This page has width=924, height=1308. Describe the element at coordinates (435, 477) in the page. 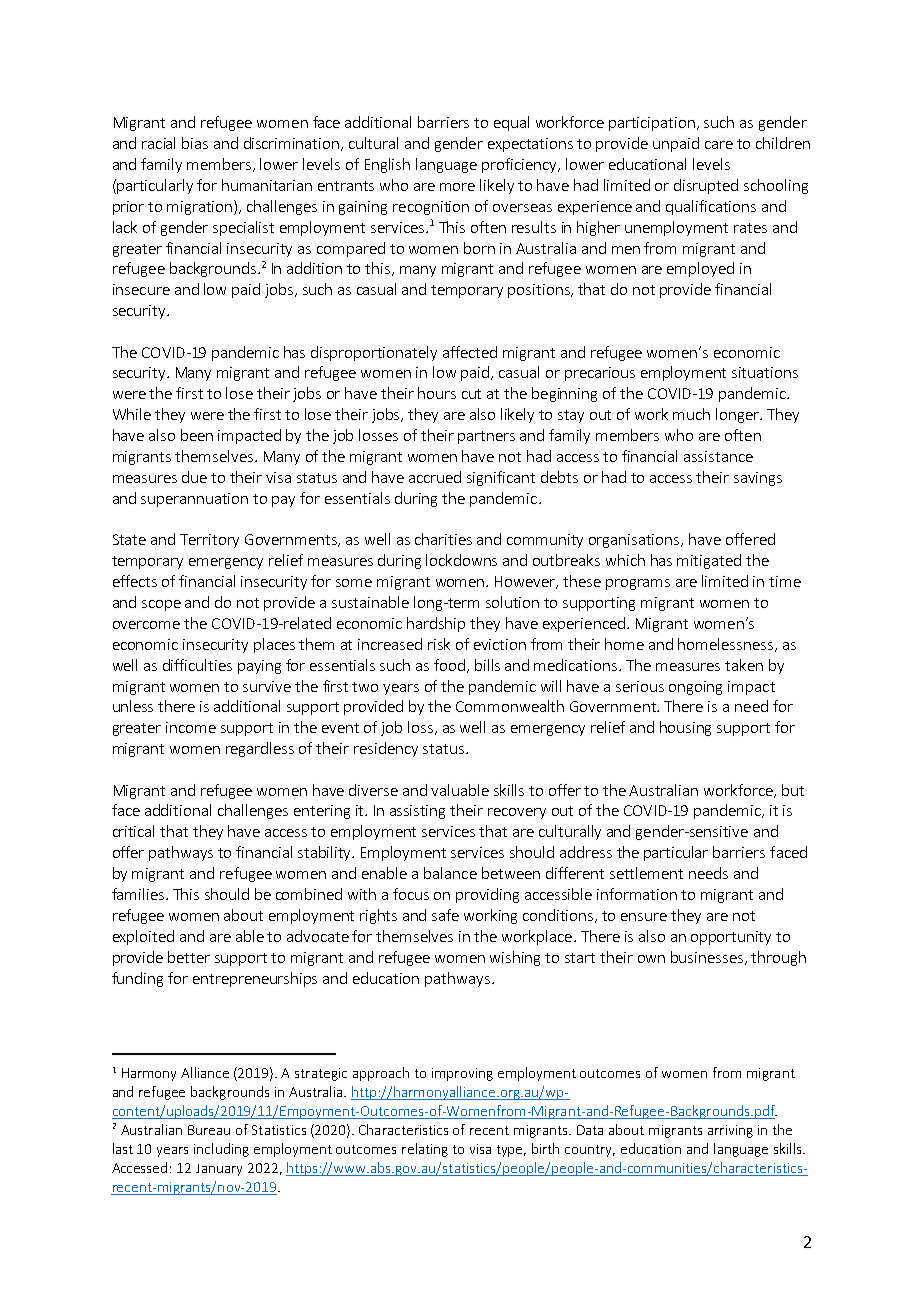

I see `accrued` at that location.
